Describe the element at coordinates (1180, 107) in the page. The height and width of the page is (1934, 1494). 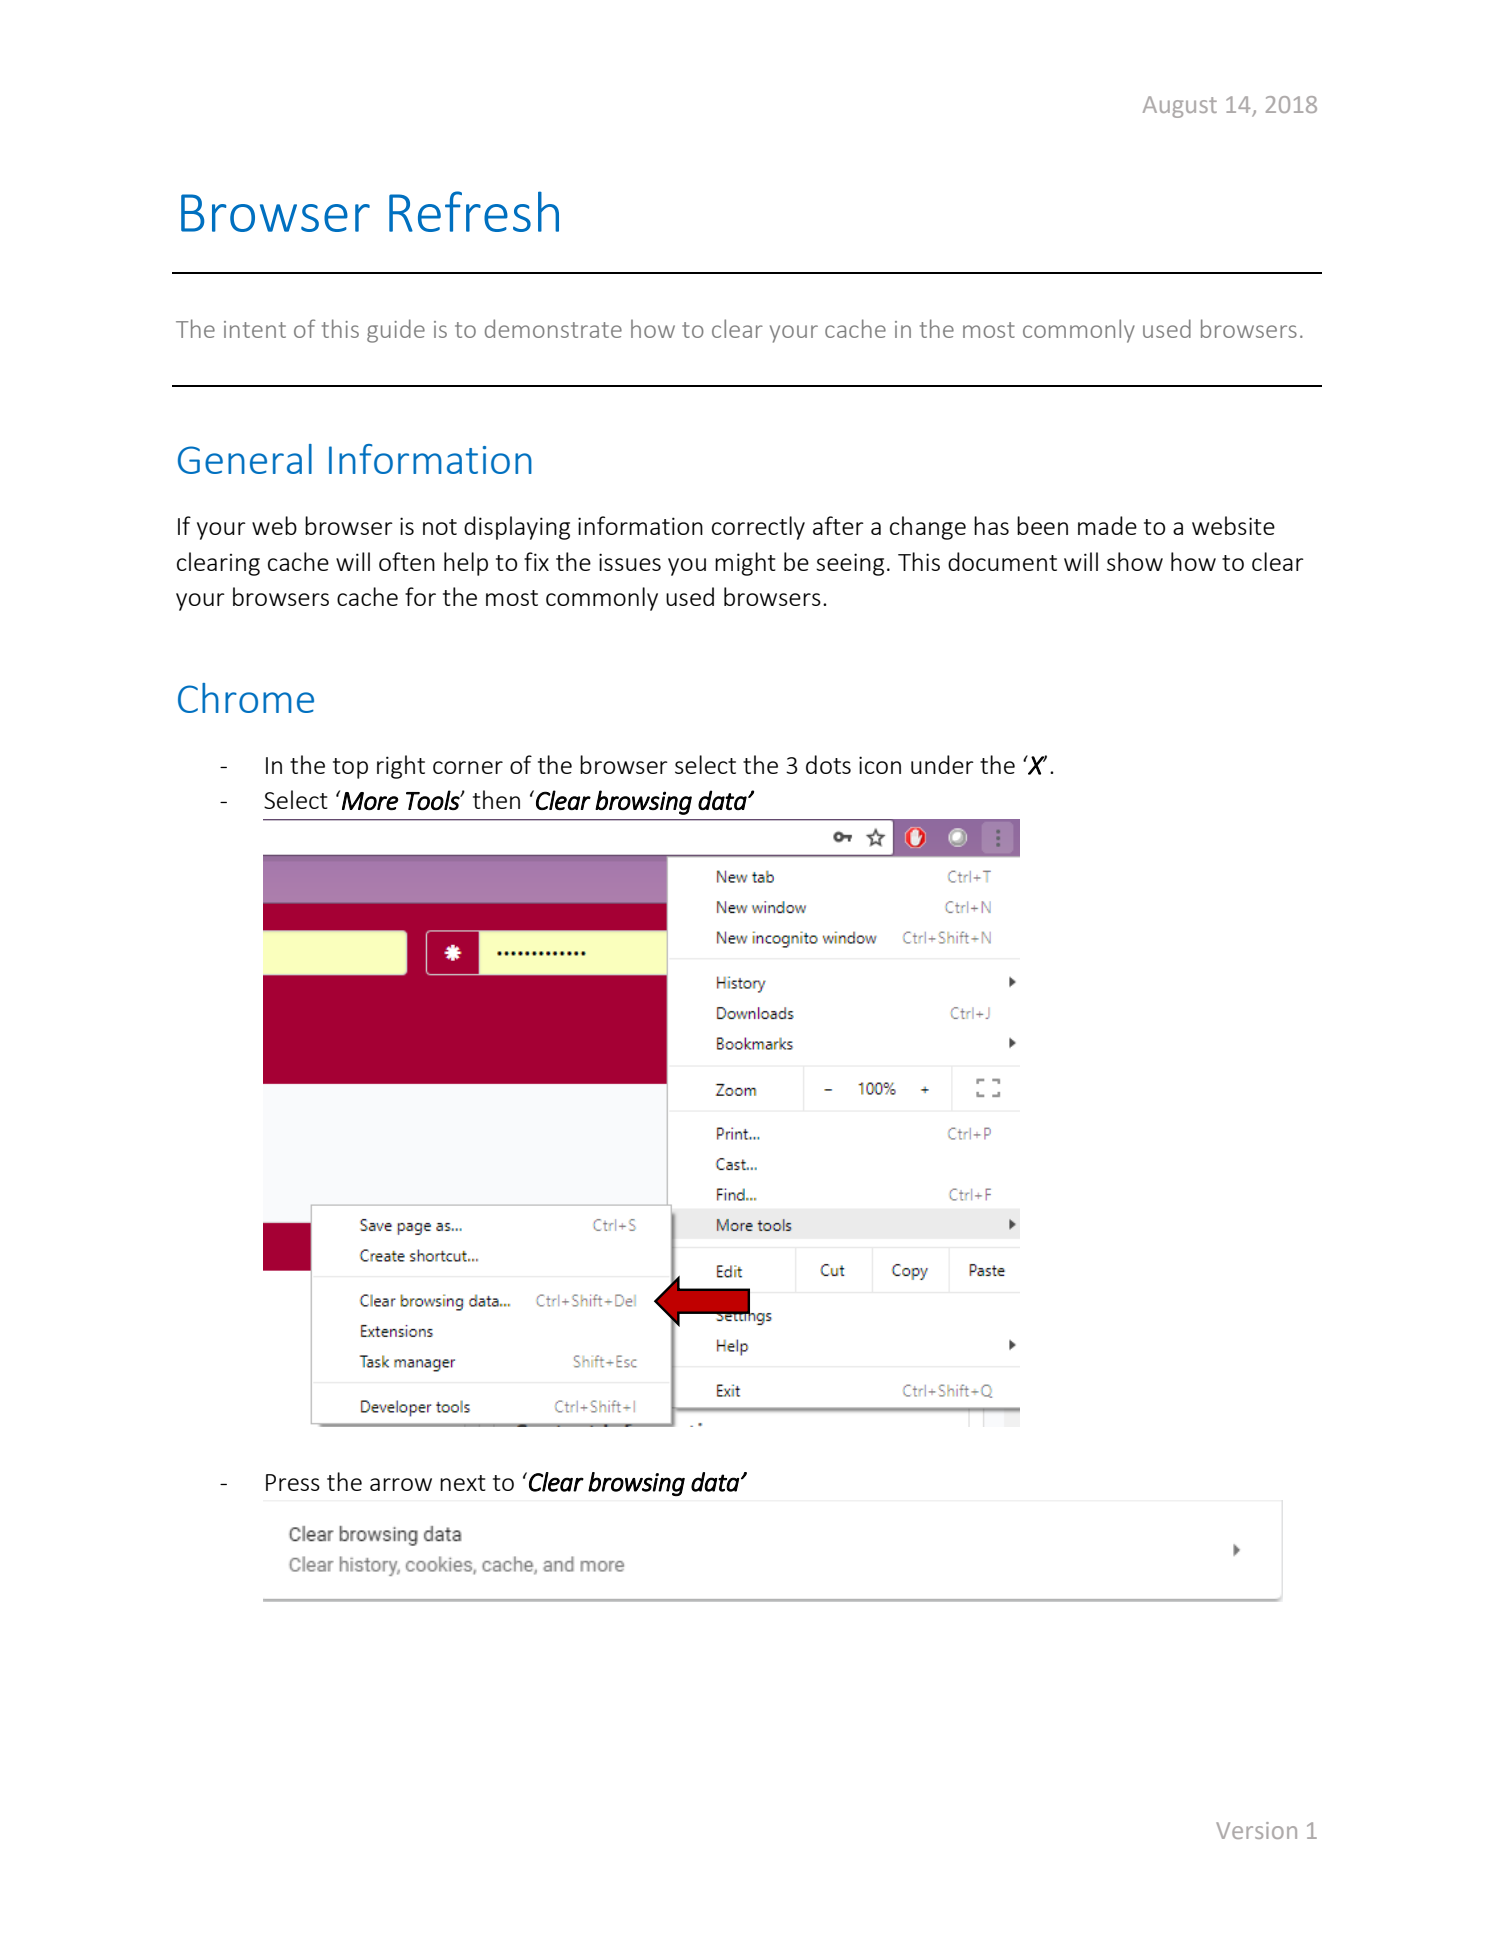
I see `August` at that location.
